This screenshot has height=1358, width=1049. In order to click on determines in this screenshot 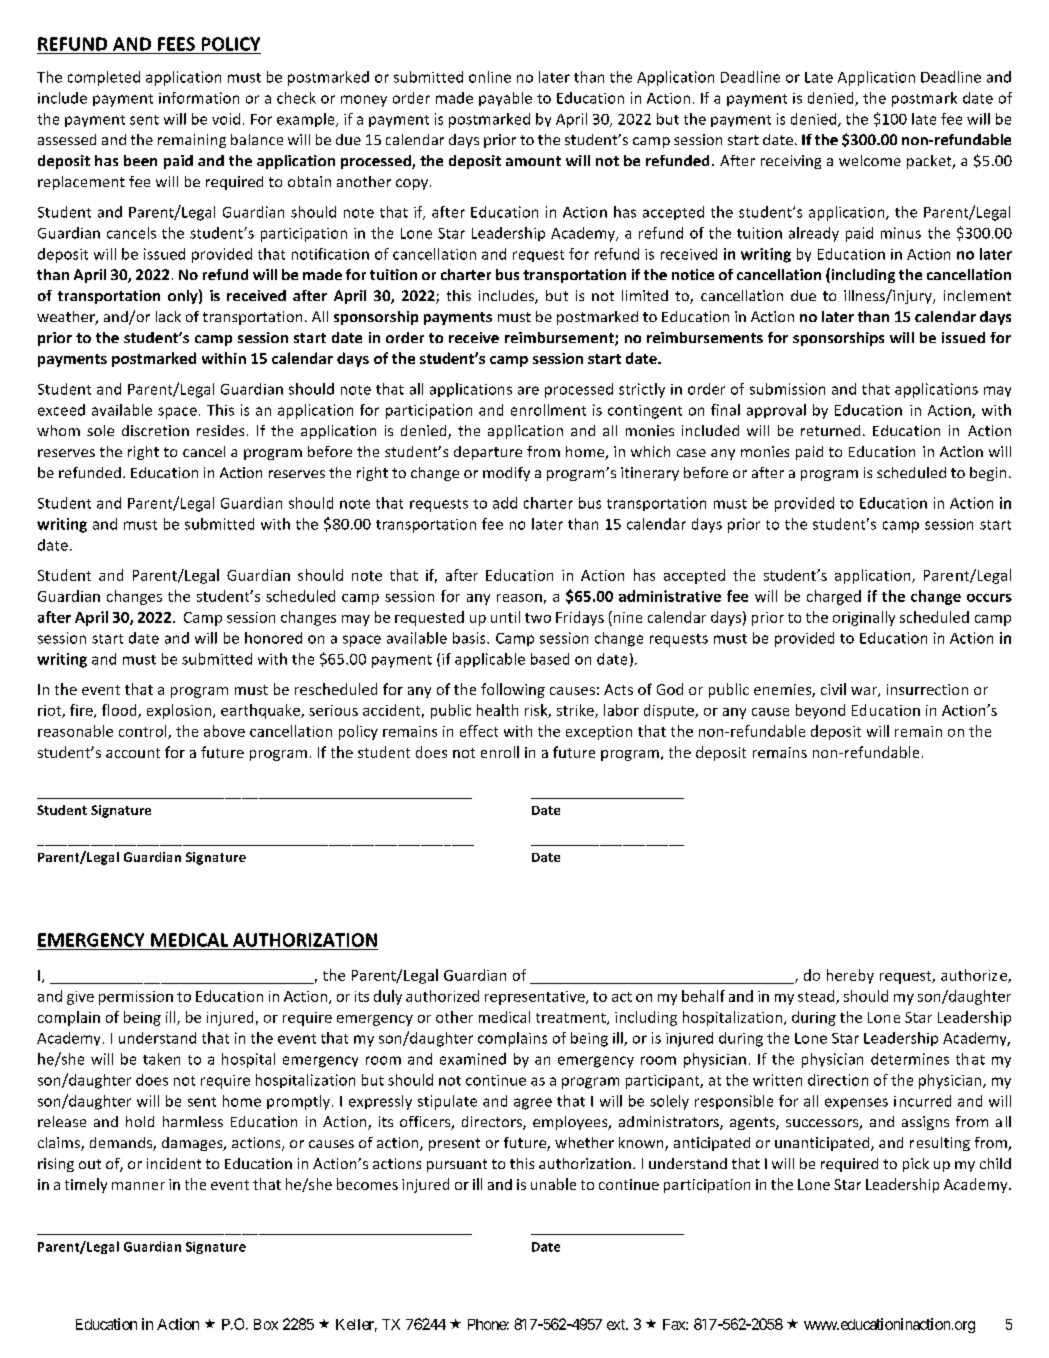, I will do `click(910, 1059)`.
